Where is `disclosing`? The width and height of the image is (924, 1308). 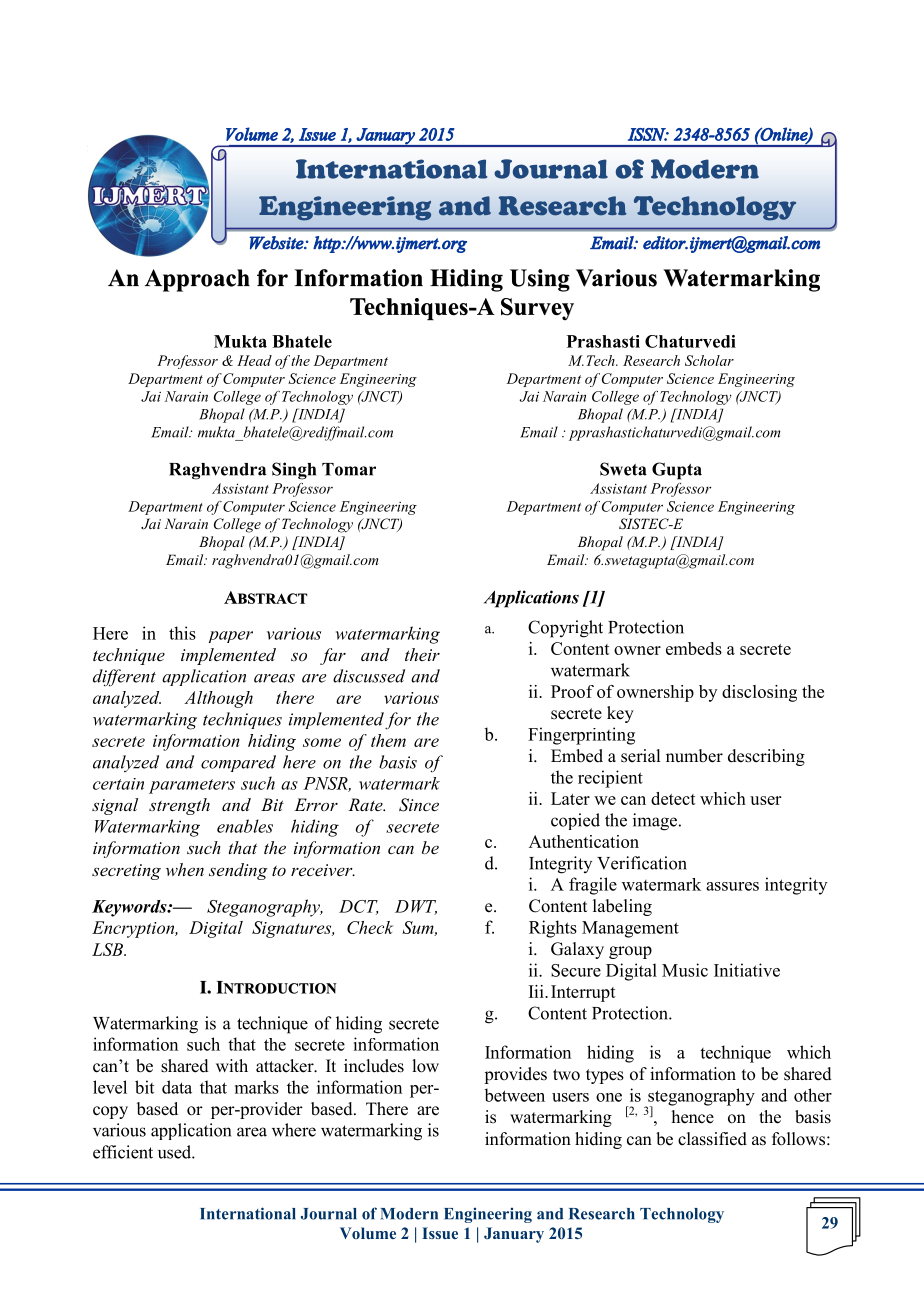
disclosing is located at coordinates (759, 693).
